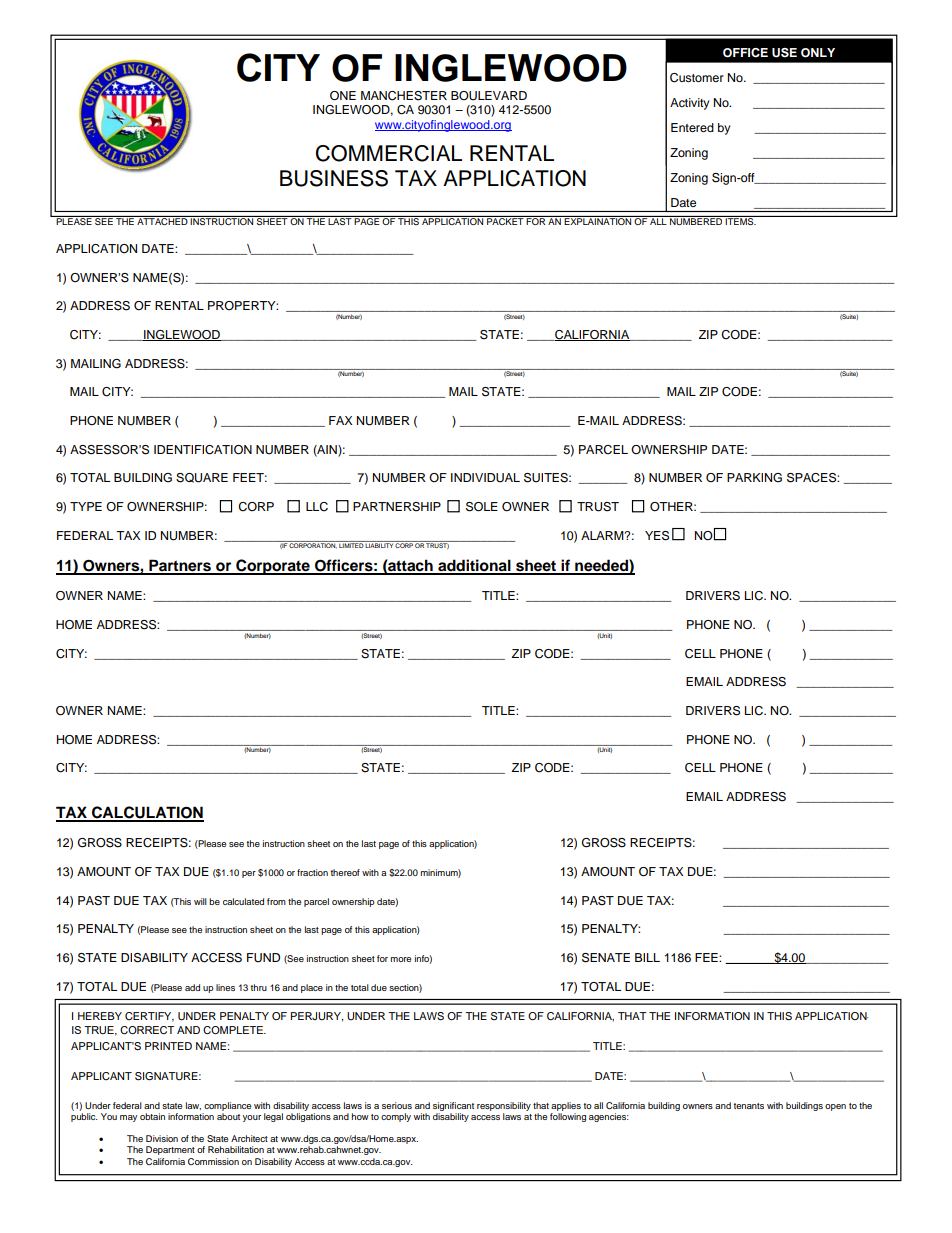 The image size is (952, 1233). What do you see at coordinates (345, 872) in the screenshot?
I see `thereof` at bounding box center [345, 872].
